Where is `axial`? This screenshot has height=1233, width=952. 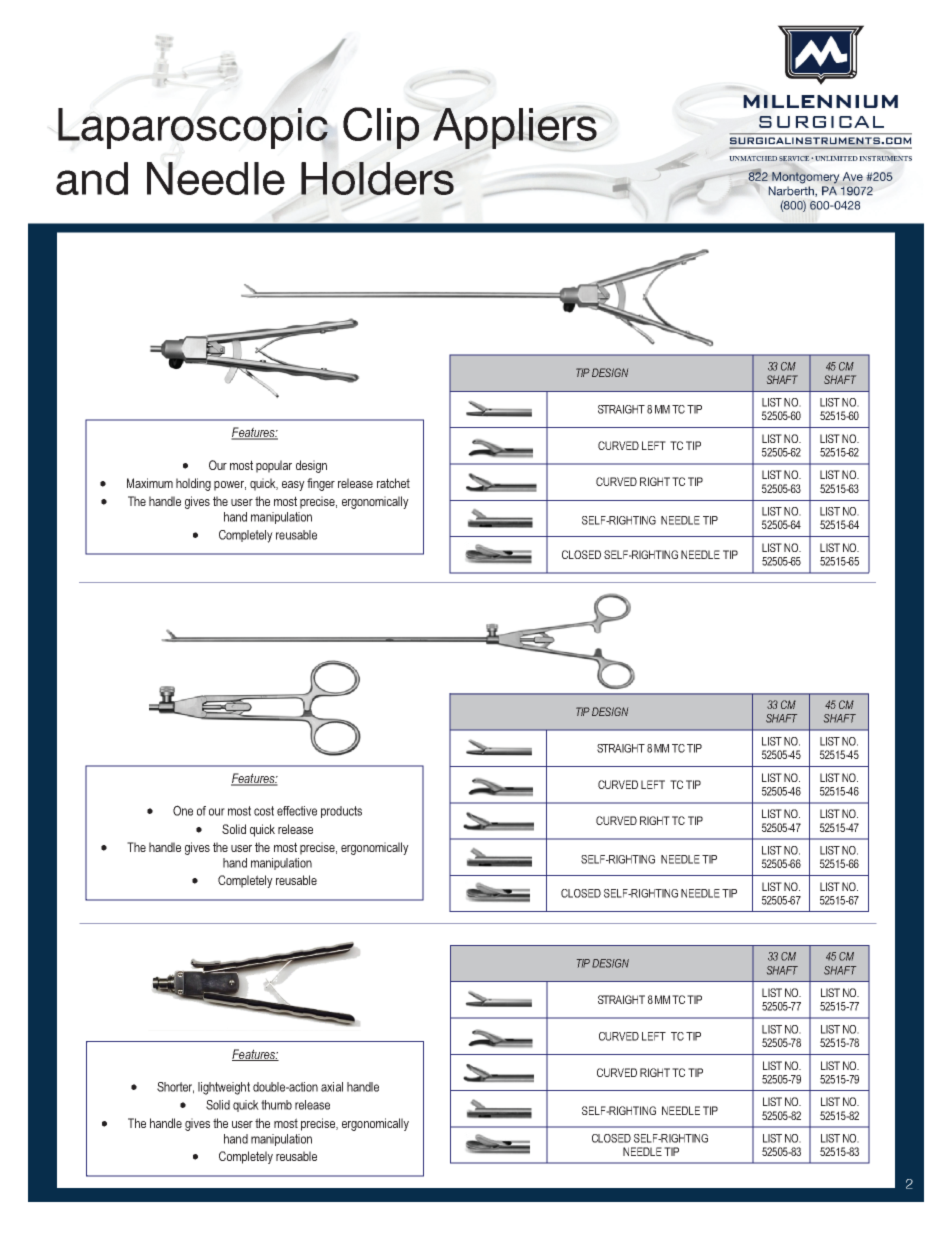
axial is located at coordinates (332, 1087).
